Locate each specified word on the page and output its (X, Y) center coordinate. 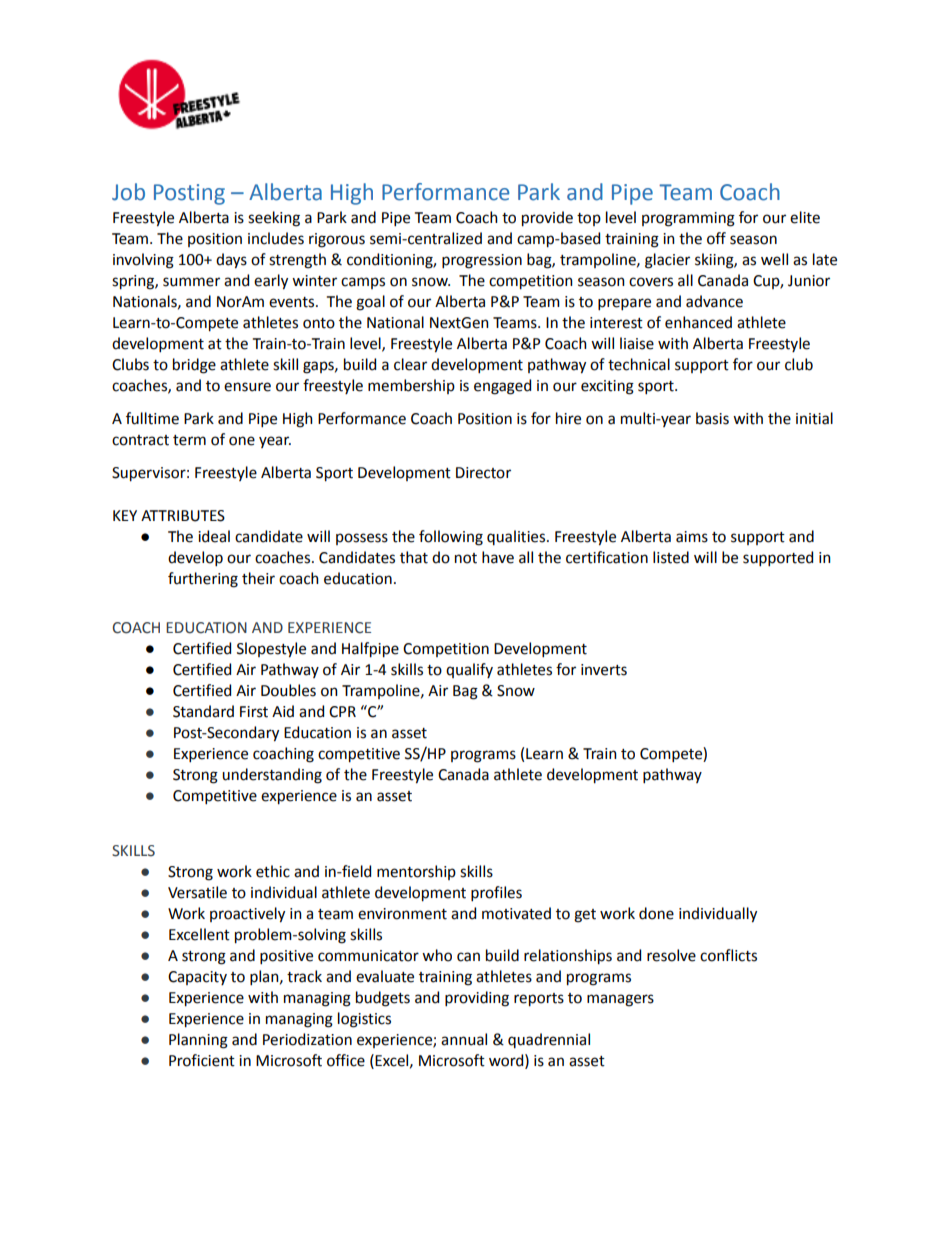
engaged (502, 387)
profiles (496, 893)
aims (692, 537)
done (656, 913)
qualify (469, 670)
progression (482, 261)
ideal (214, 536)
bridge (194, 366)
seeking (274, 219)
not (466, 558)
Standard (203, 711)
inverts (604, 670)
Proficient (202, 1060)
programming (688, 219)
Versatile (197, 892)
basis (712, 418)
